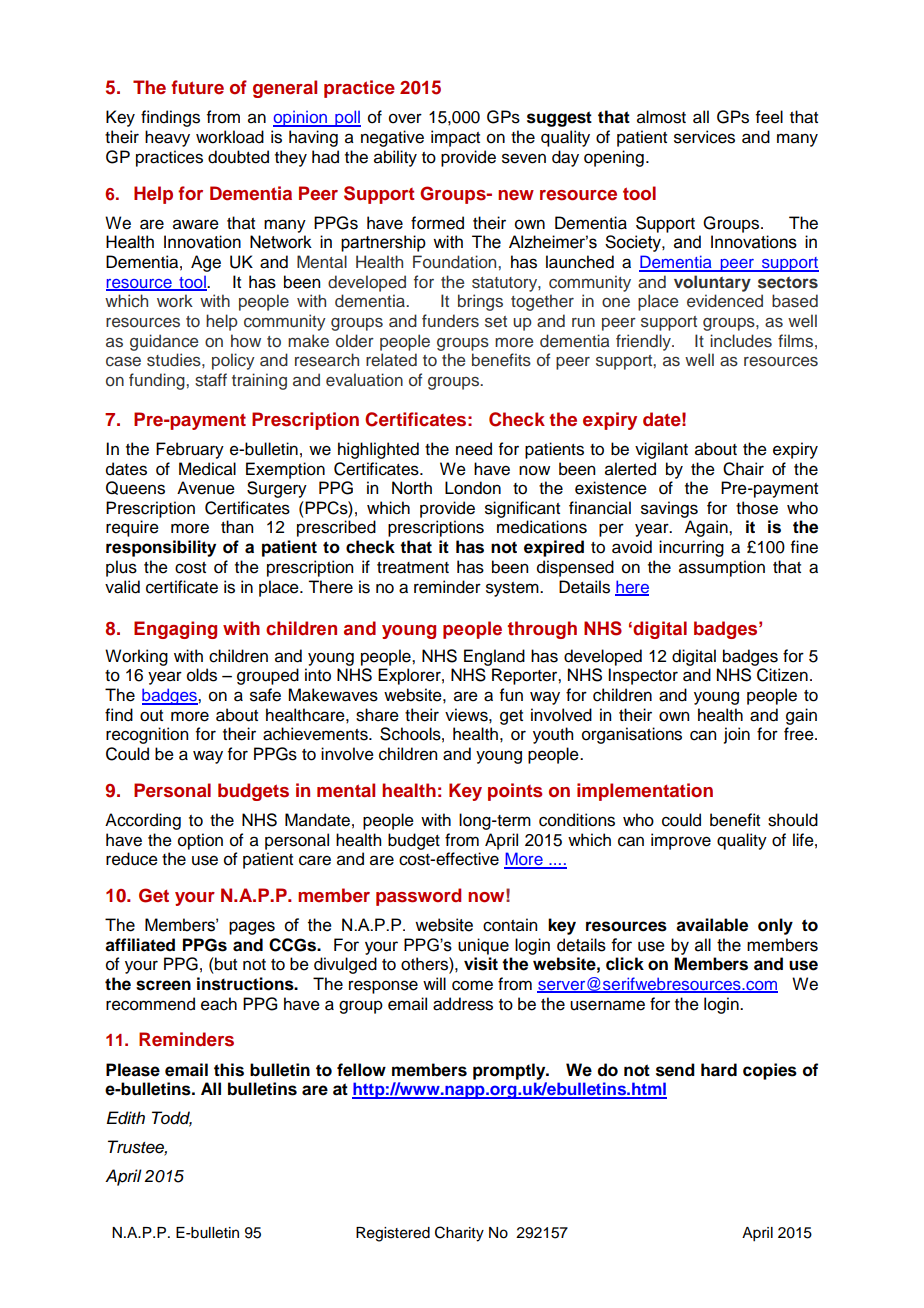 This page has width=924, height=1308. I want to click on services, so click(704, 137).
